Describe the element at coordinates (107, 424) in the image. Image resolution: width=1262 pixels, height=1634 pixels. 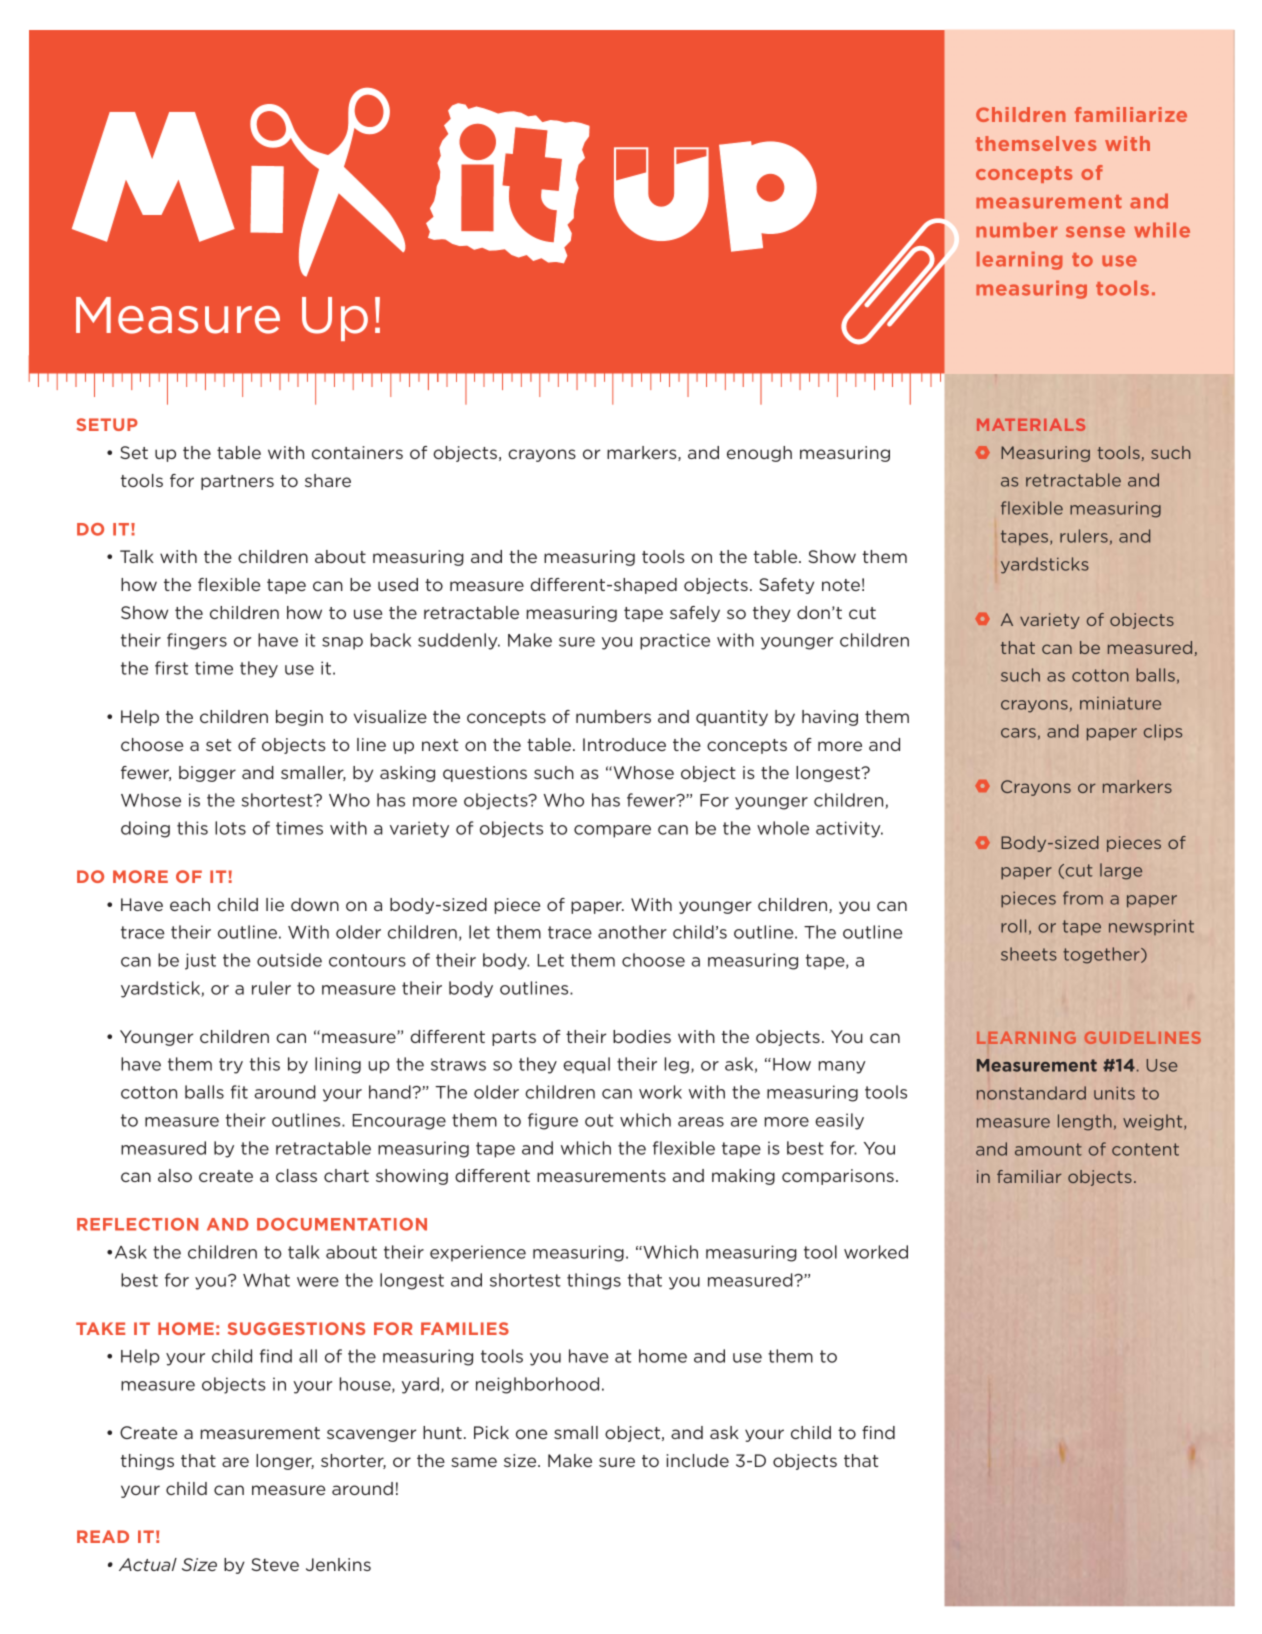
I see `SETUP` at that location.
